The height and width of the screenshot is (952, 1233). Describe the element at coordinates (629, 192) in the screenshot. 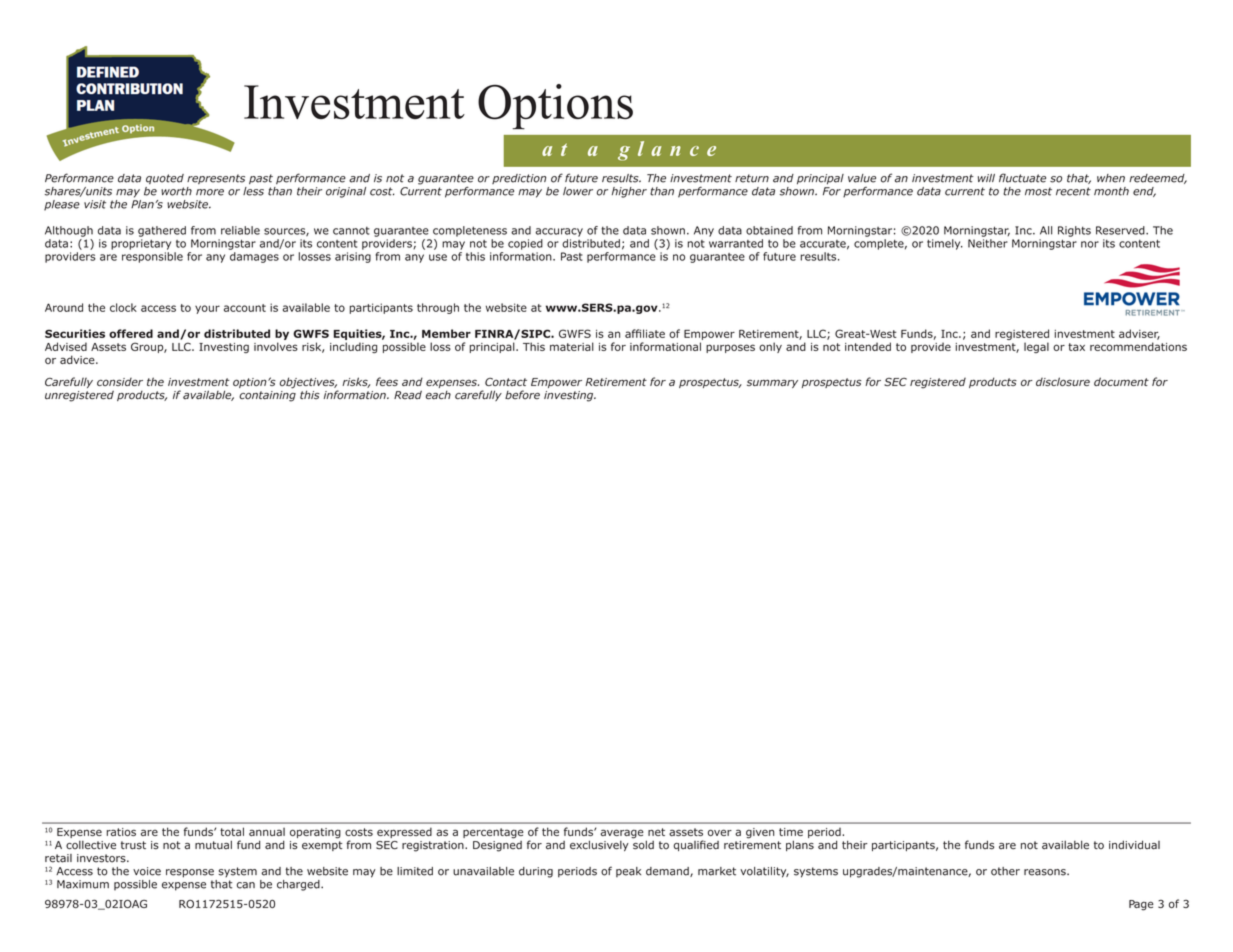

I see `higher` at that location.
